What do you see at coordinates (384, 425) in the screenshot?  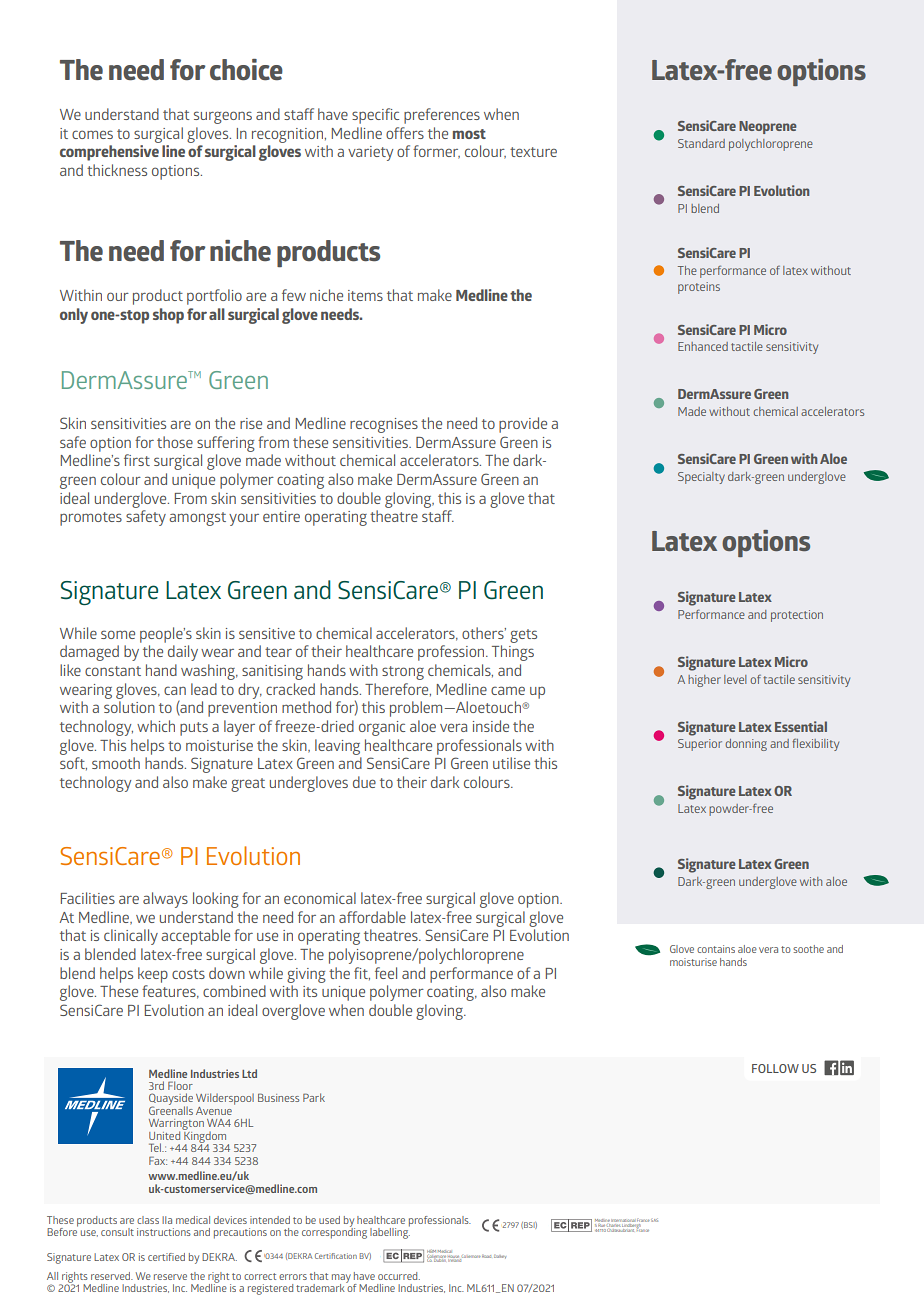 I see `recognises` at bounding box center [384, 425].
